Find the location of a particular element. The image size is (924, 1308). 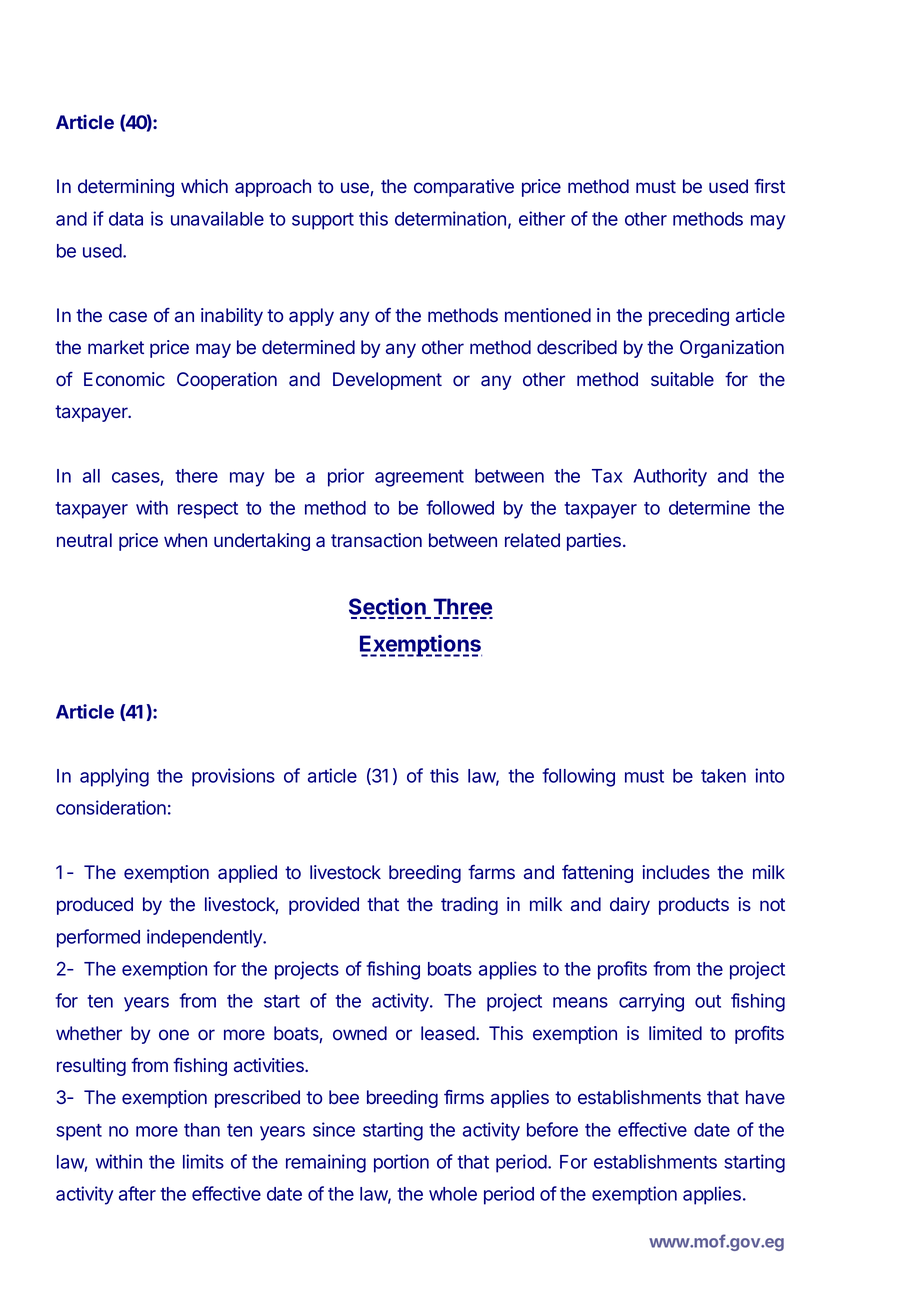

first is located at coordinates (769, 186).
